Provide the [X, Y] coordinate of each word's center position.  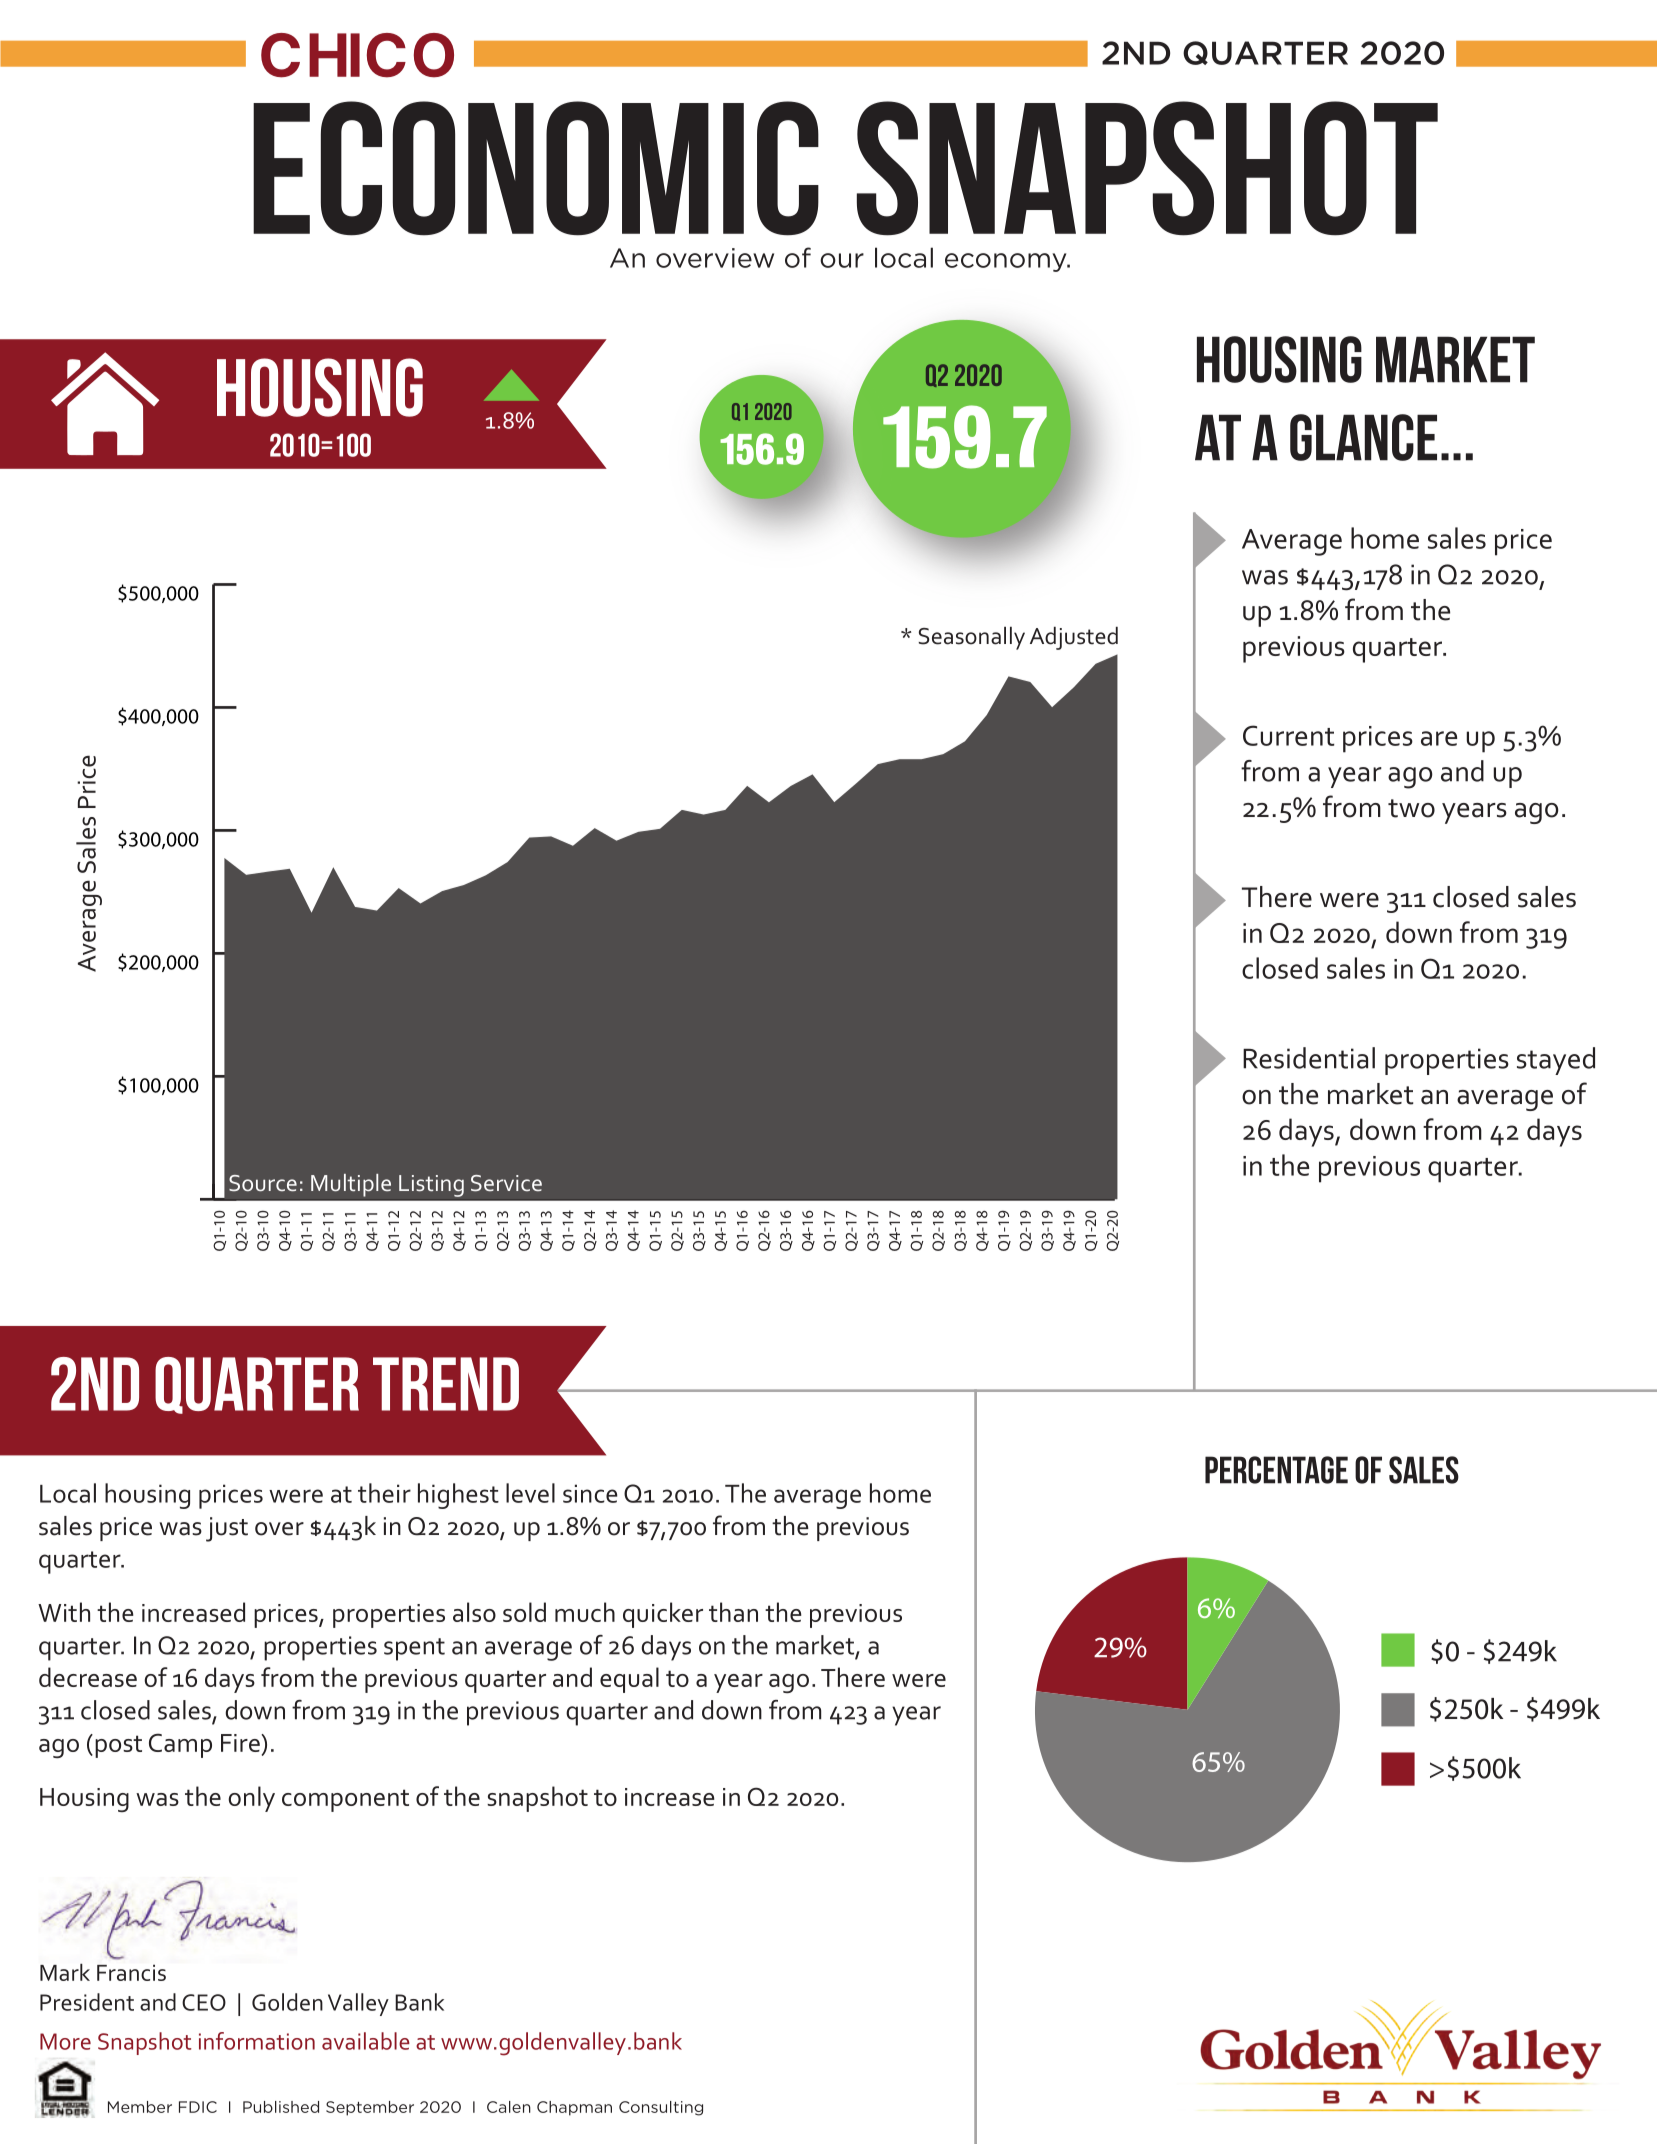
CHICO [357, 55]
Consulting [661, 2108]
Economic [536, 168]
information [257, 2041]
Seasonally [971, 638]
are [1439, 738]
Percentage [1276, 1470]
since [590, 1493]
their [384, 1493]
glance [1363, 437]
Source [263, 1183]
